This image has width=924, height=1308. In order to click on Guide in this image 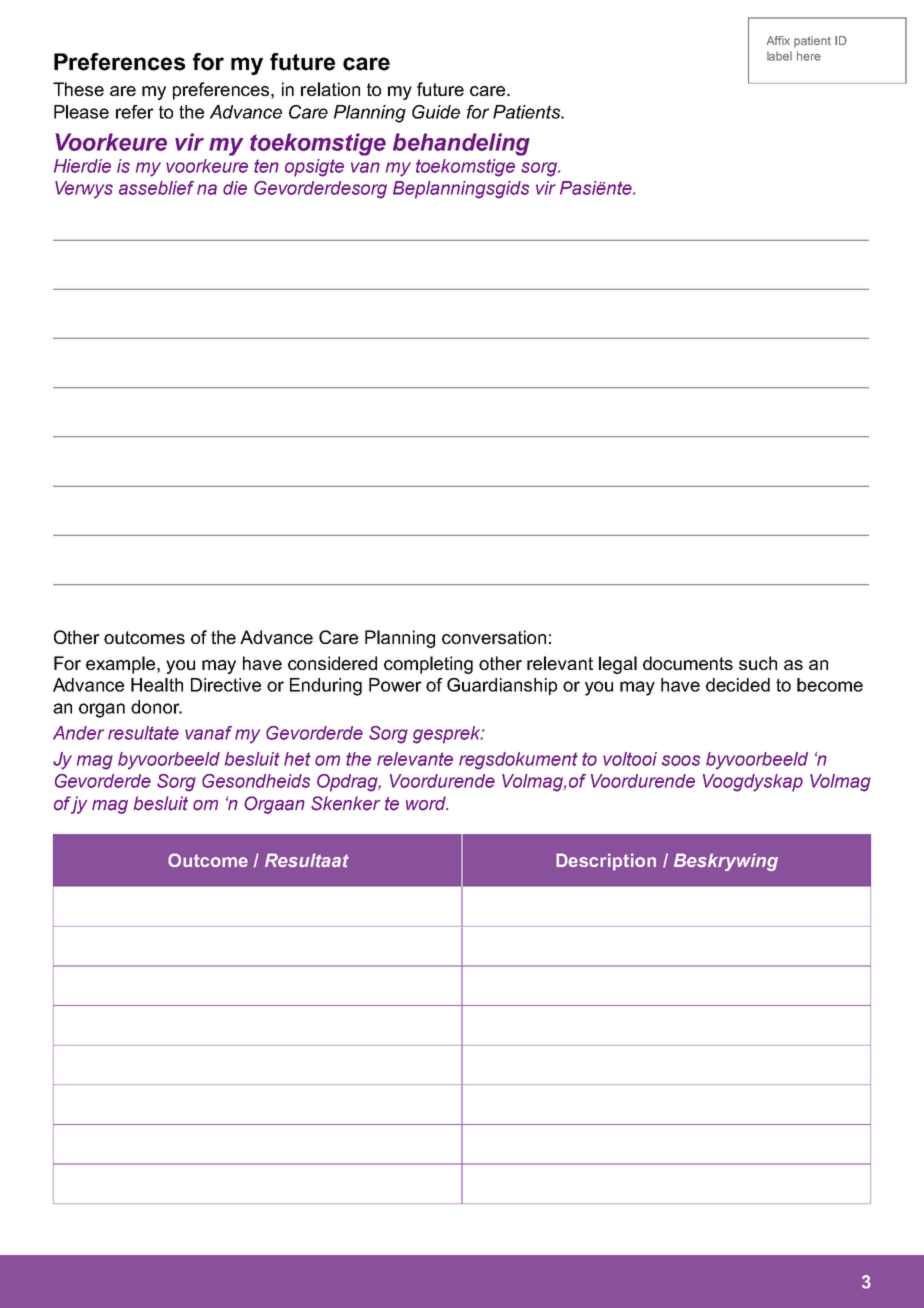, I will do `click(436, 112)`.
